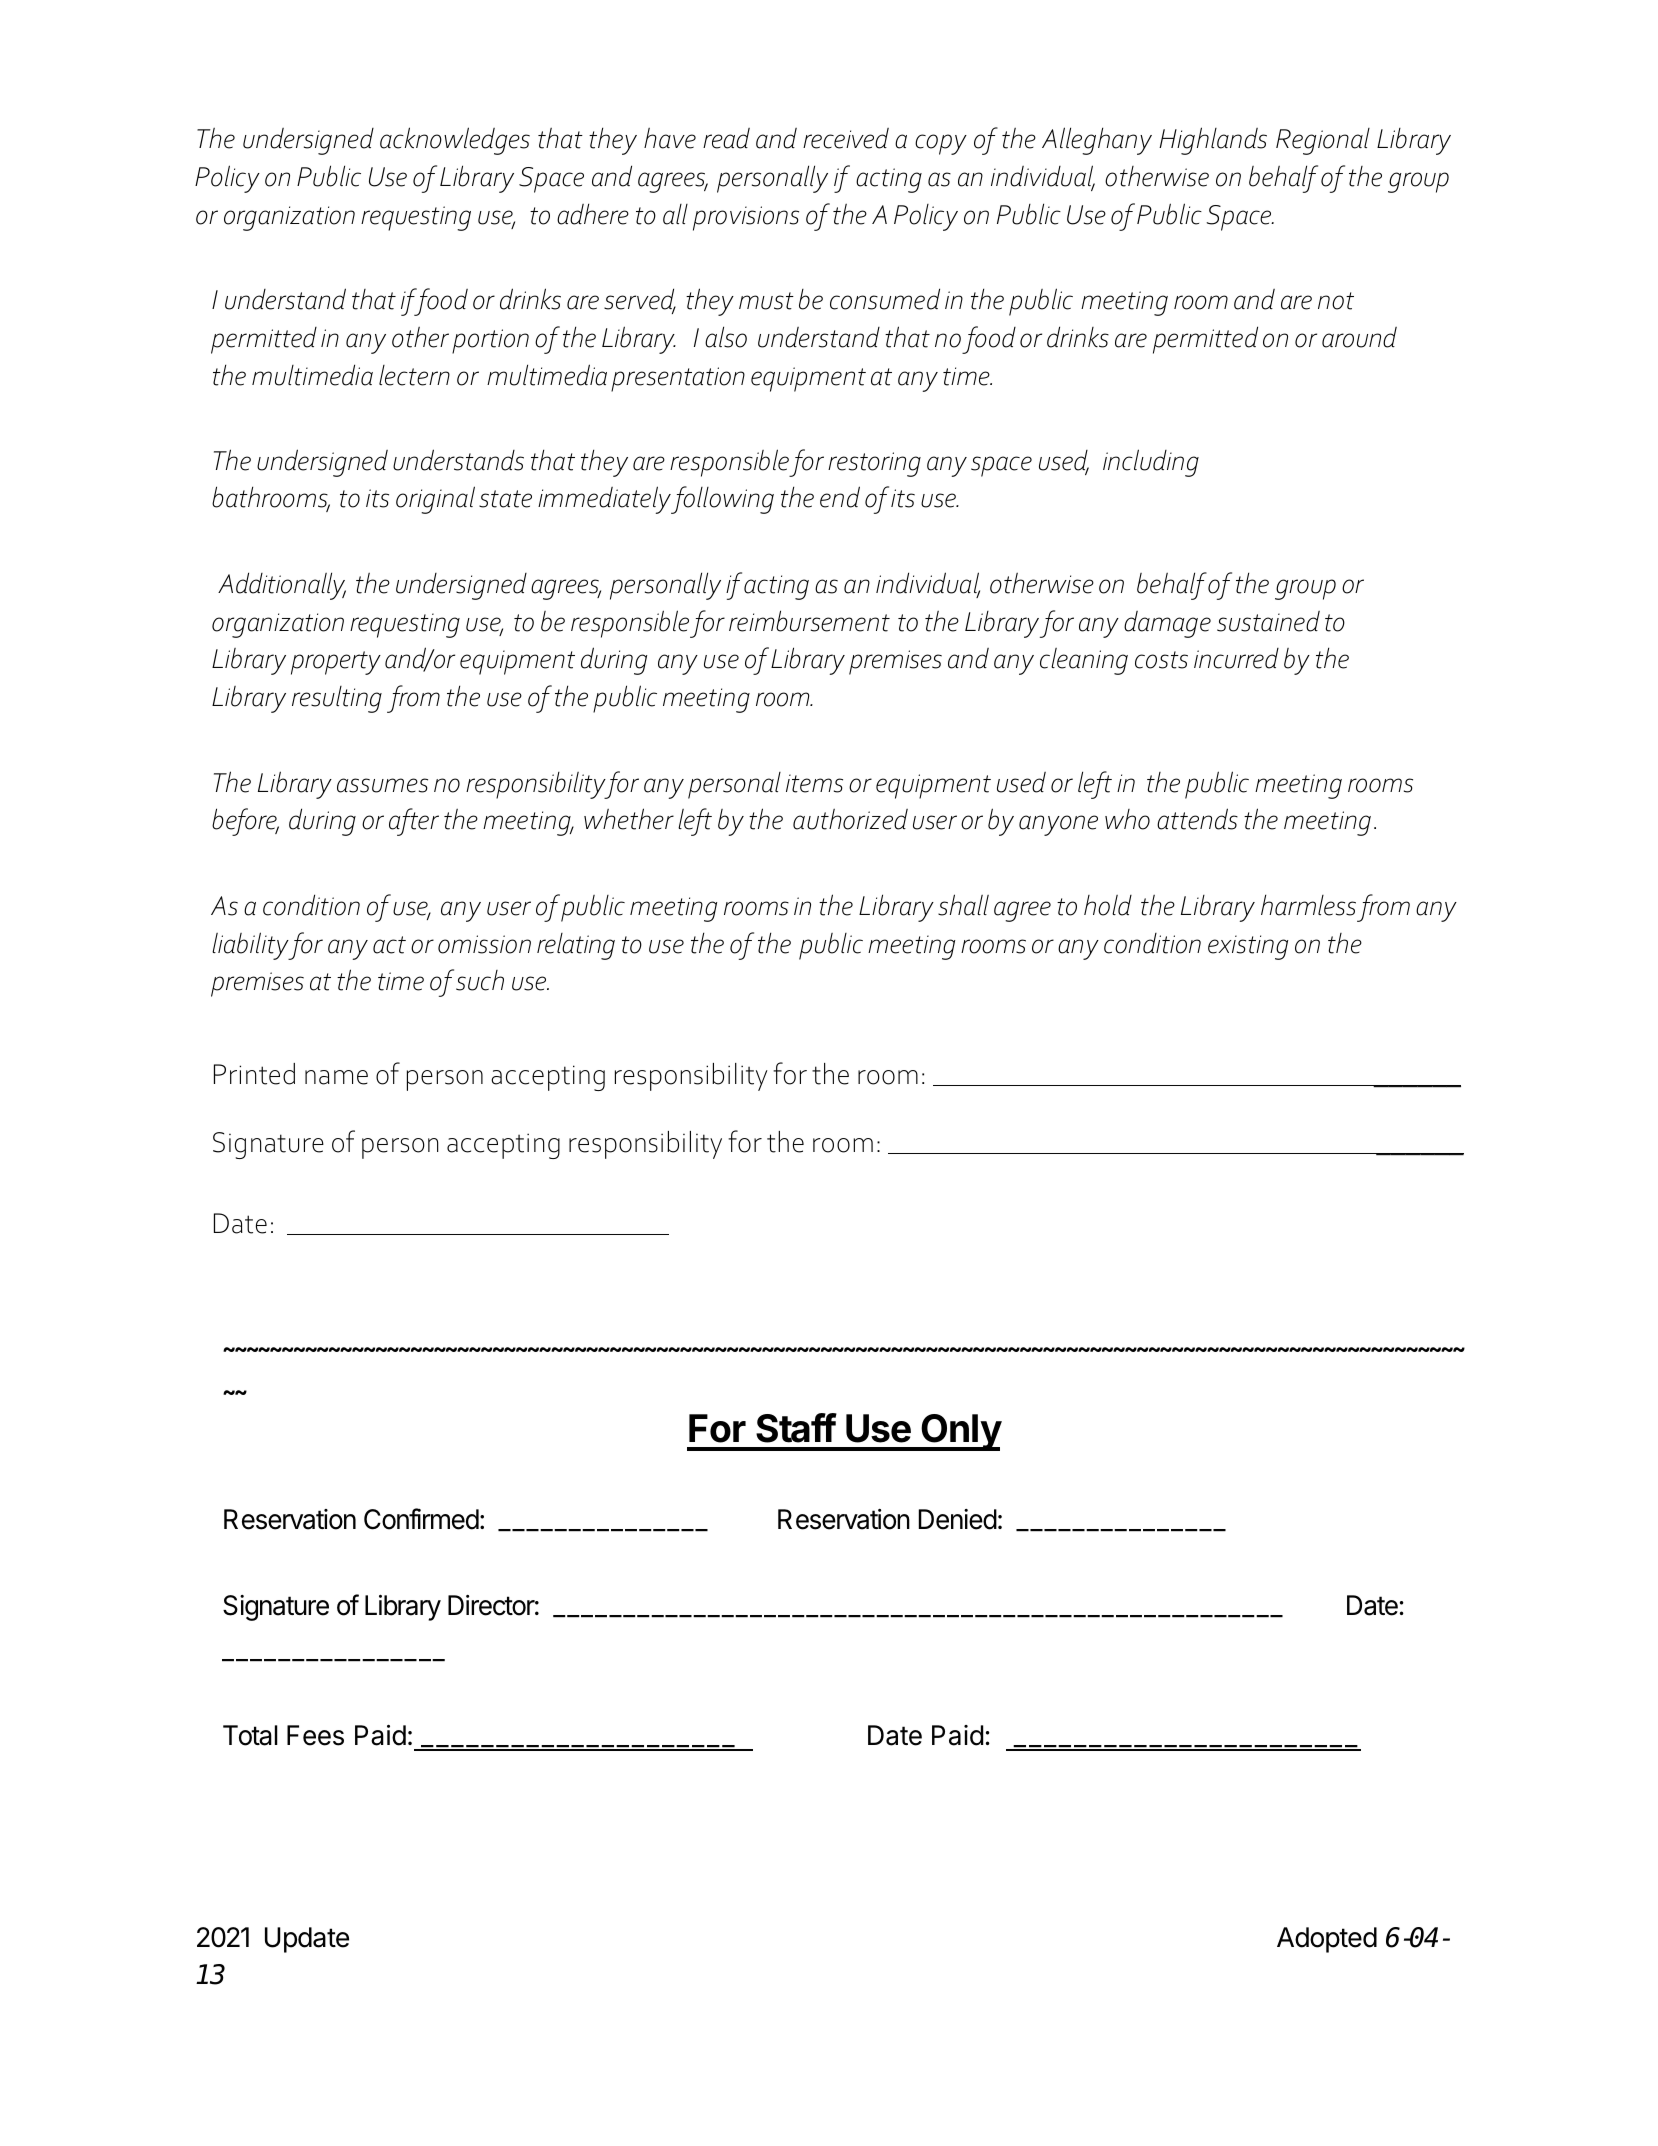 The image size is (1658, 2146). I want to click on Adopted, so click(1327, 1940).
